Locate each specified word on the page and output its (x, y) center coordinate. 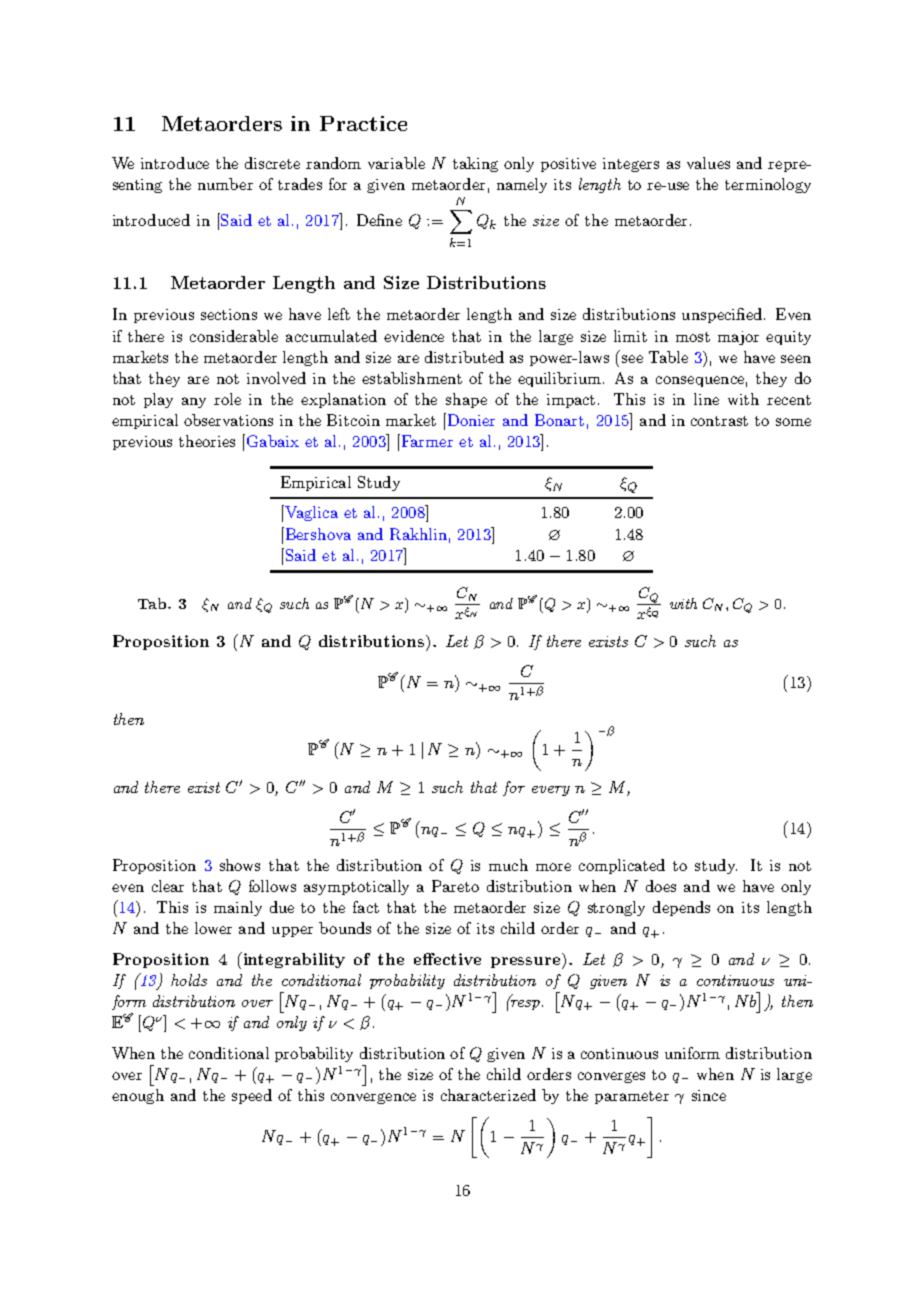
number (225, 184)
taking (475, 164)
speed (252, 1096)
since (709, 1095)
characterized (488, 1095)
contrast (719, 421)
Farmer (426, 440)
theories (207, 441)
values (708, 163)
